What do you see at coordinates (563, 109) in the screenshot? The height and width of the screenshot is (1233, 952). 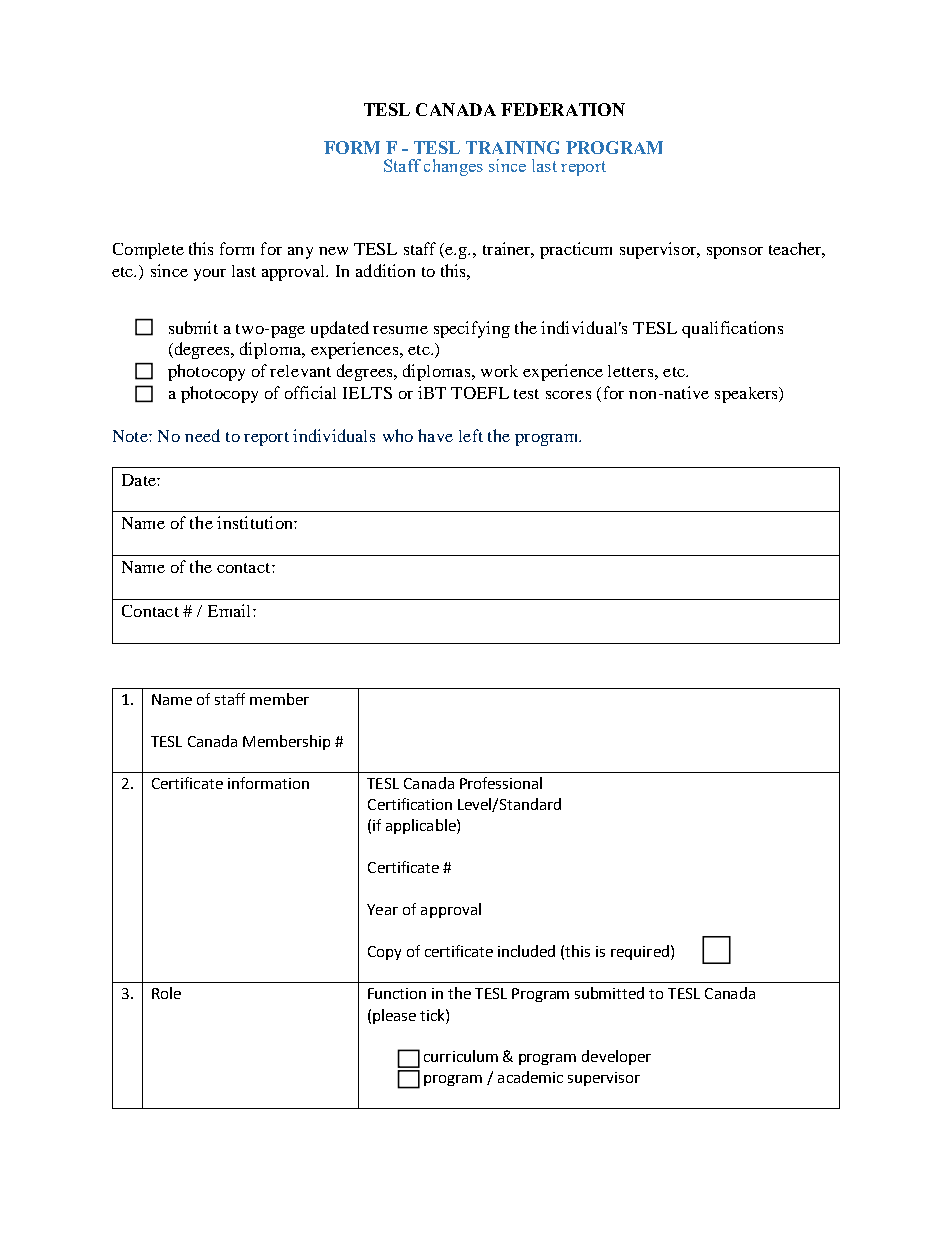 I see `FEDERATION` at bounding box center [563, 109].
